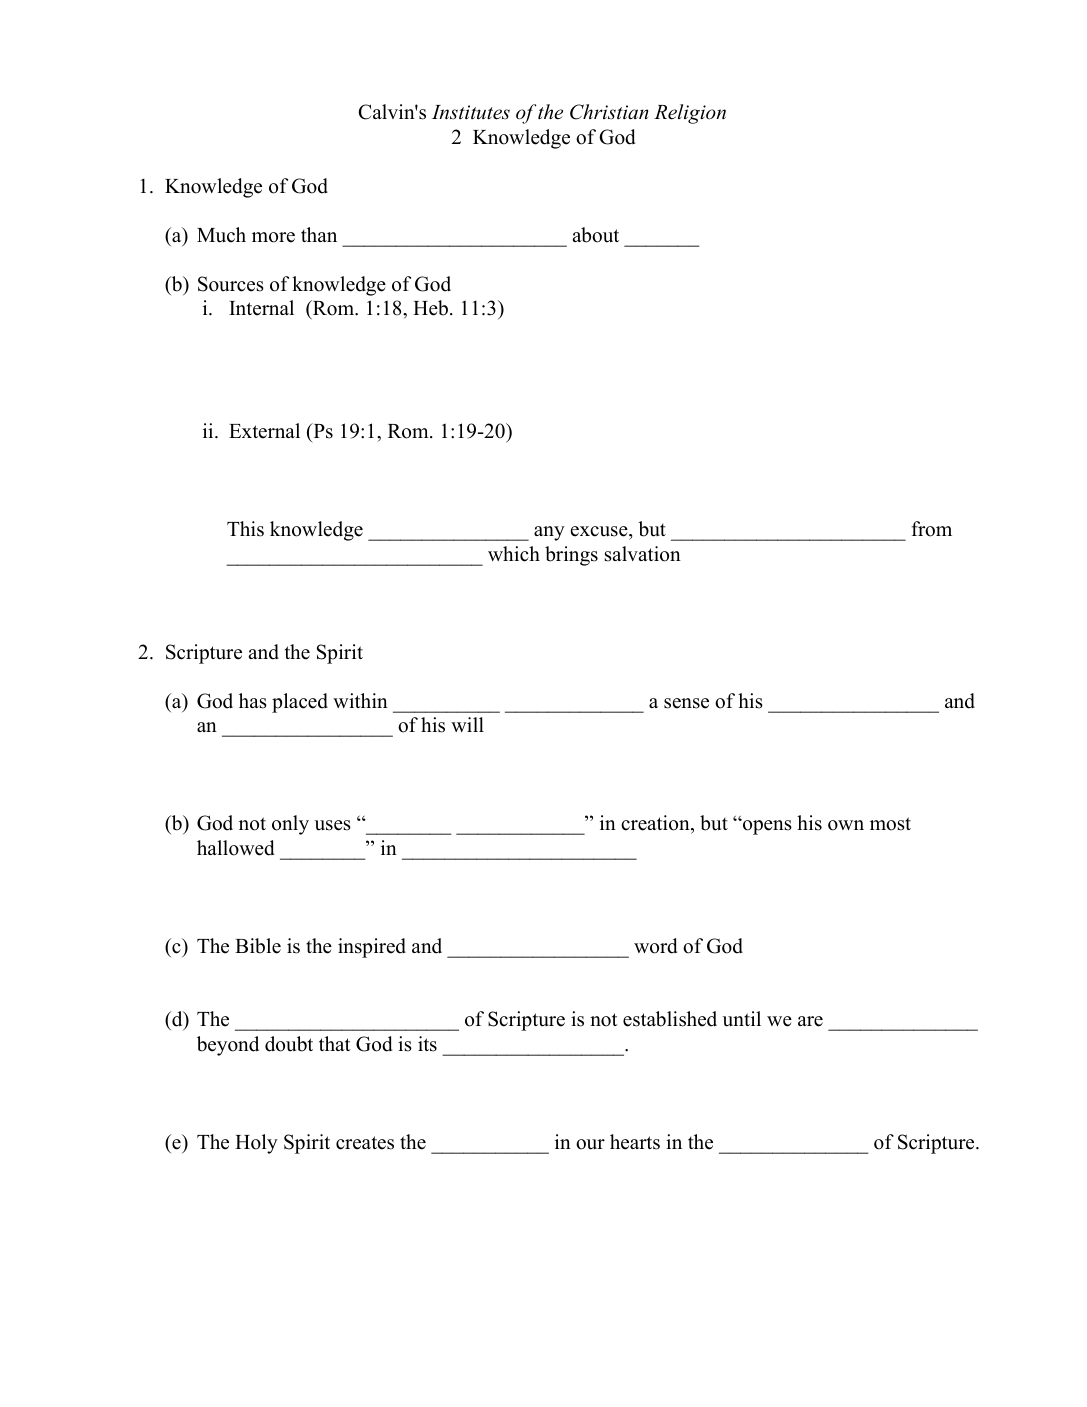 The image size is (1087, 1407). What do you see at coordinates (319, 234) in the screenshot?
I see `than` at bounding box center [319, 234].
